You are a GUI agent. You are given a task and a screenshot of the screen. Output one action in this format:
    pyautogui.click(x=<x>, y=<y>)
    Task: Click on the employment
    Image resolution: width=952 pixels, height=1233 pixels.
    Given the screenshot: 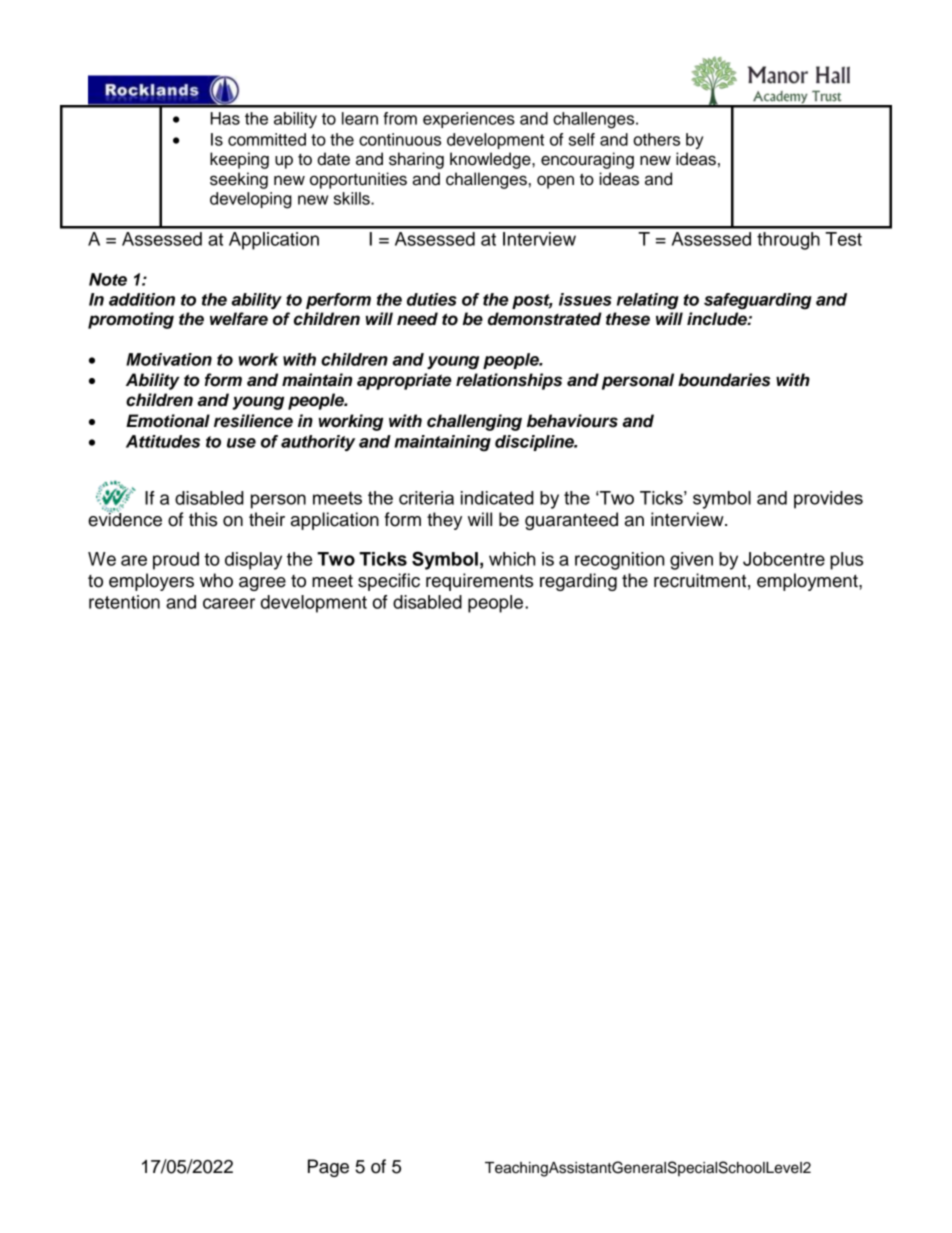 What is the action you would take?
    pyautogui.click(x=808, y=582)
